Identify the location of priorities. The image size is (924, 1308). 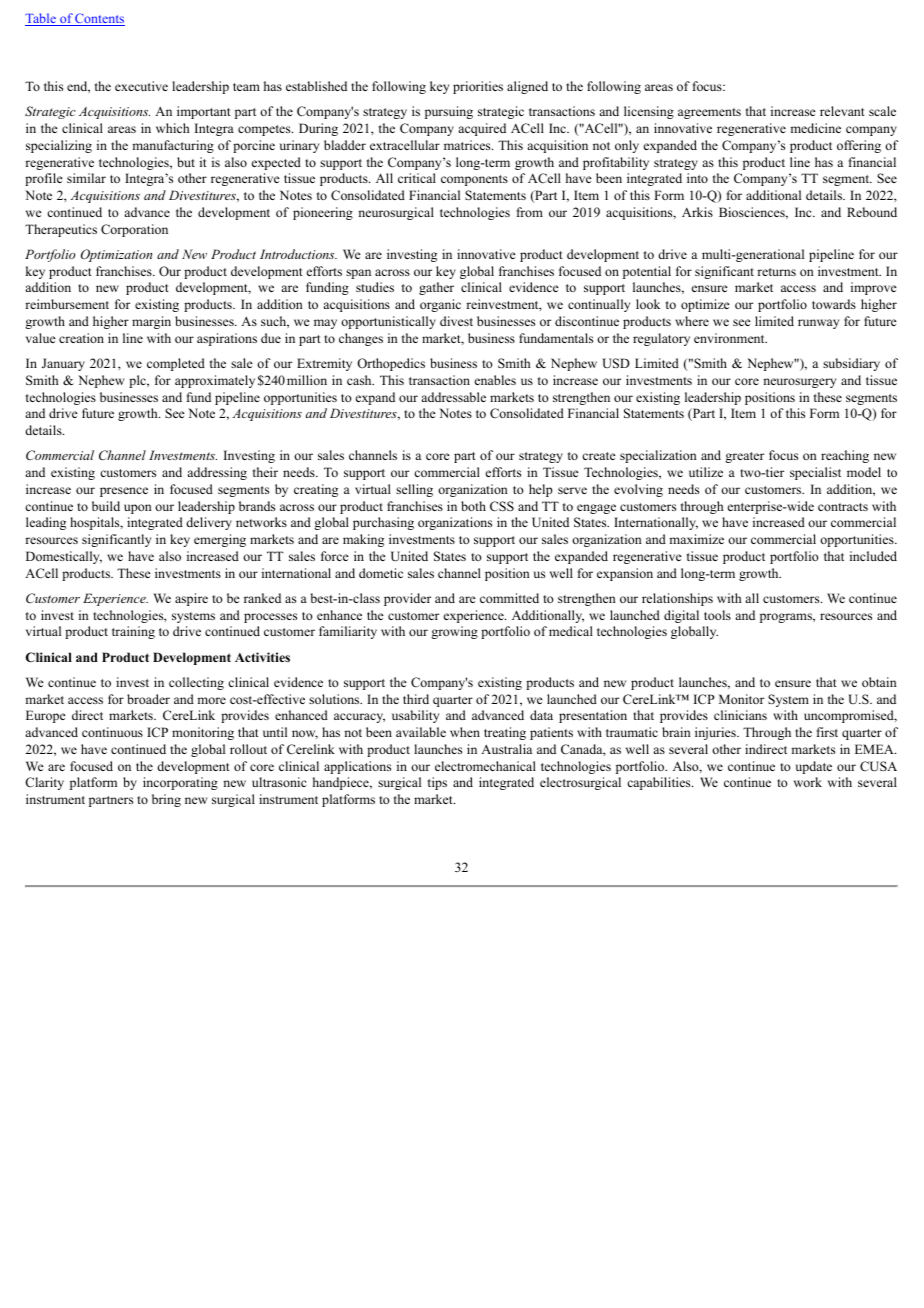
(478, 87).
